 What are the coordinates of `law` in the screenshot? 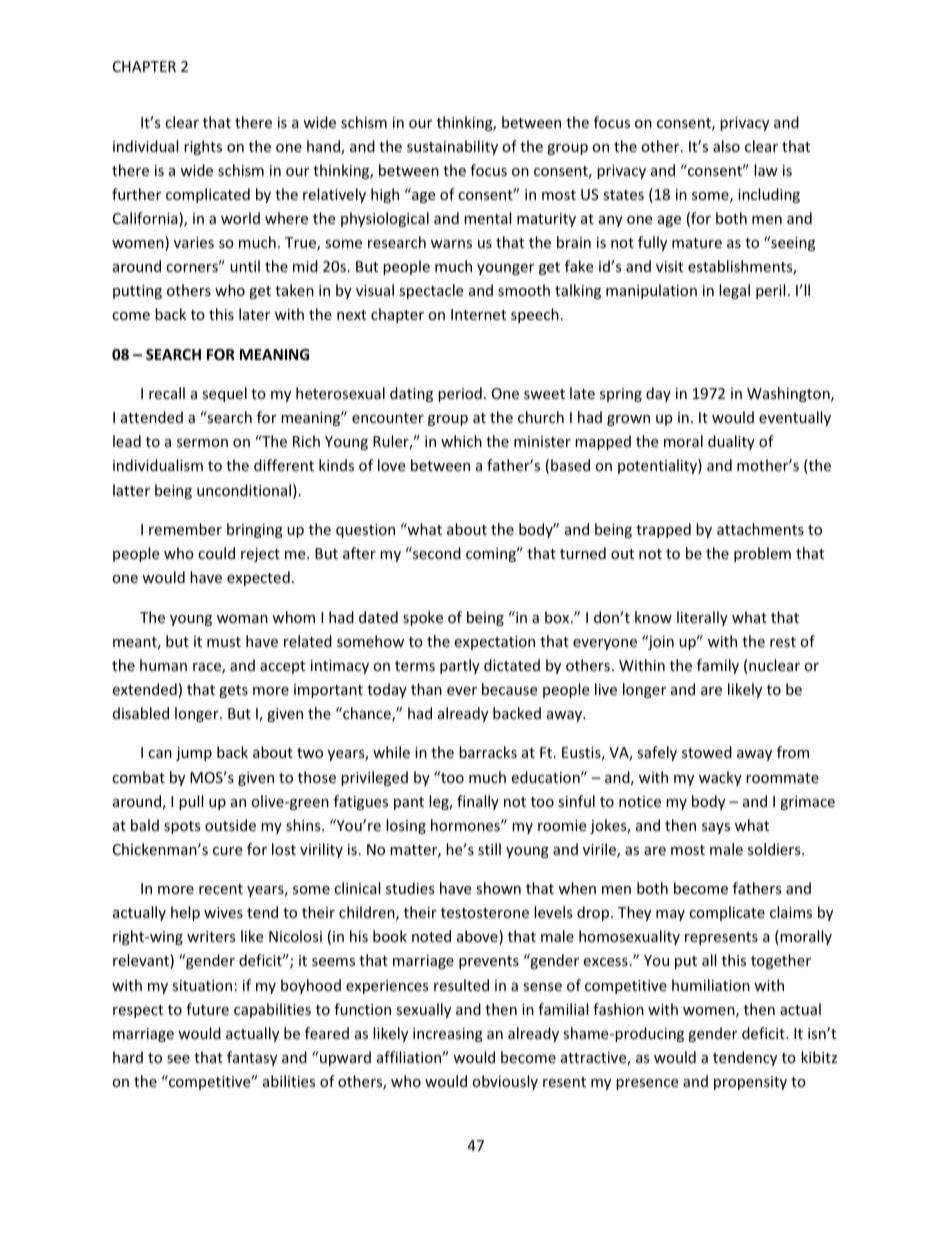 It's located at (766, 170).
